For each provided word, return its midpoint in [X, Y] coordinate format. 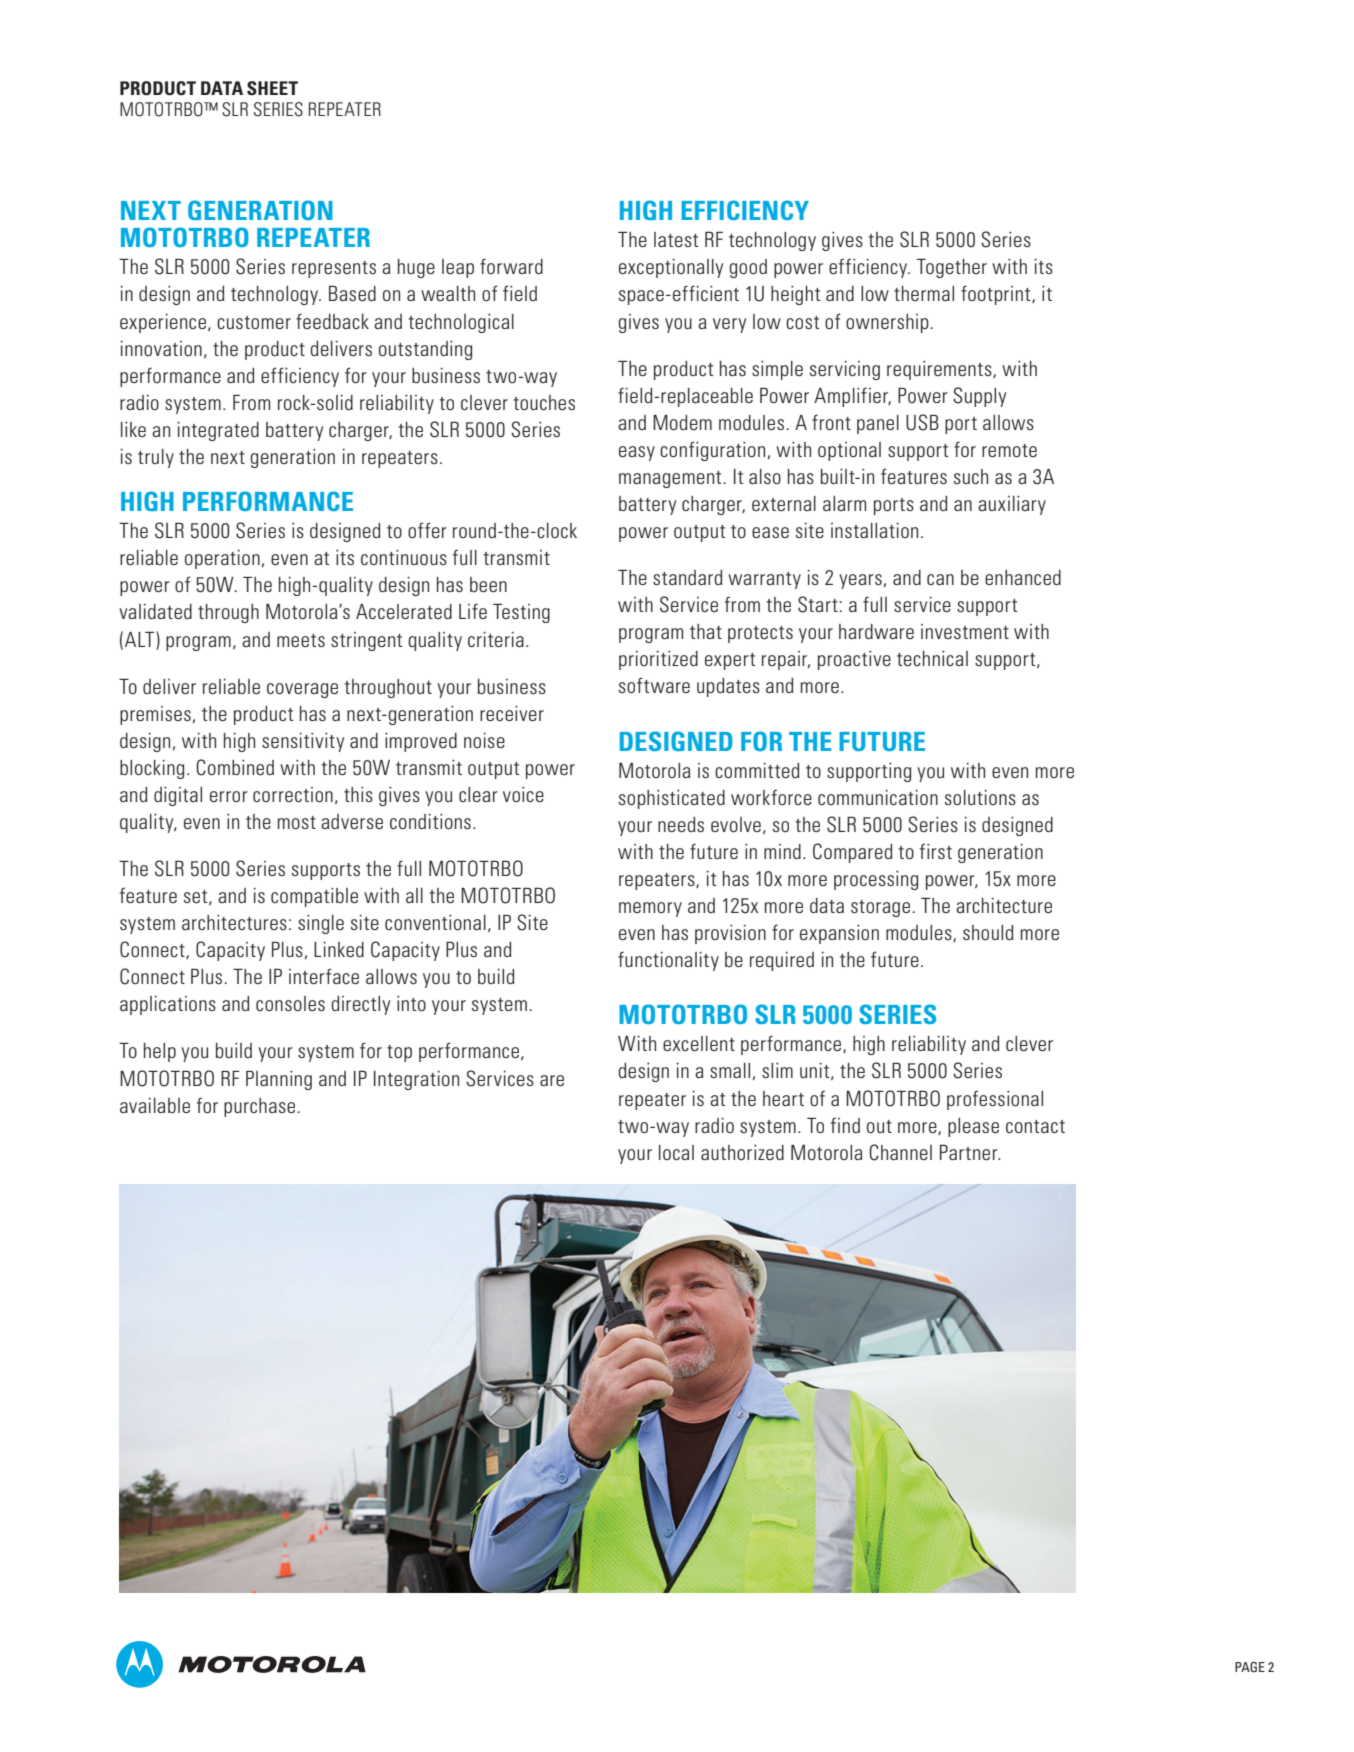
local [676, 1152]
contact [1035, 1126]
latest [676, 239]
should [988, 932]
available [155, 1105]
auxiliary [1012, 505]
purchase [261, 1107]
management [671, 479]
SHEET [272, 88]
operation [222, 559]
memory [650, 909]
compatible [314, 897]
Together [952, 268]
